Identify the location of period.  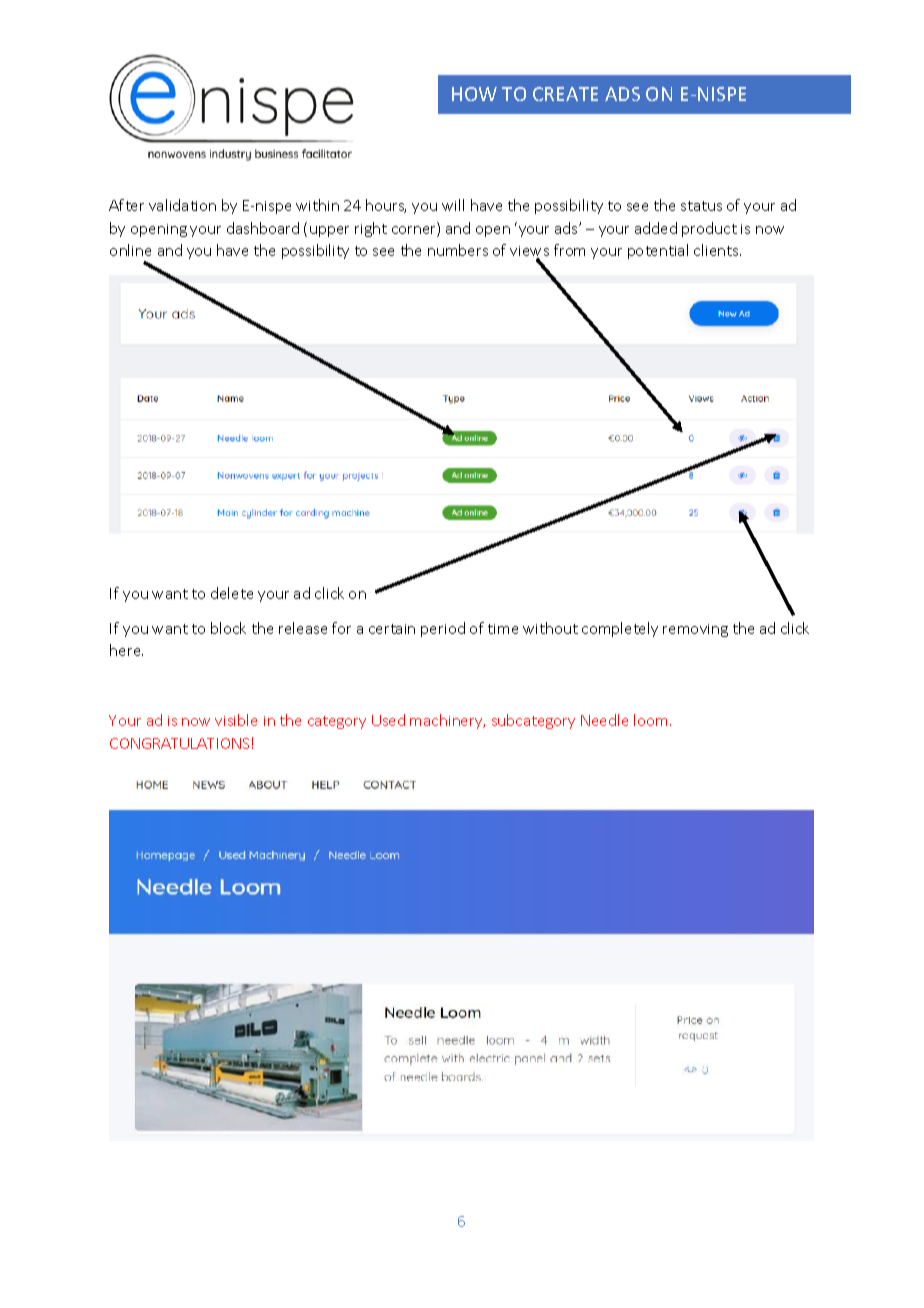
(443, 629).
